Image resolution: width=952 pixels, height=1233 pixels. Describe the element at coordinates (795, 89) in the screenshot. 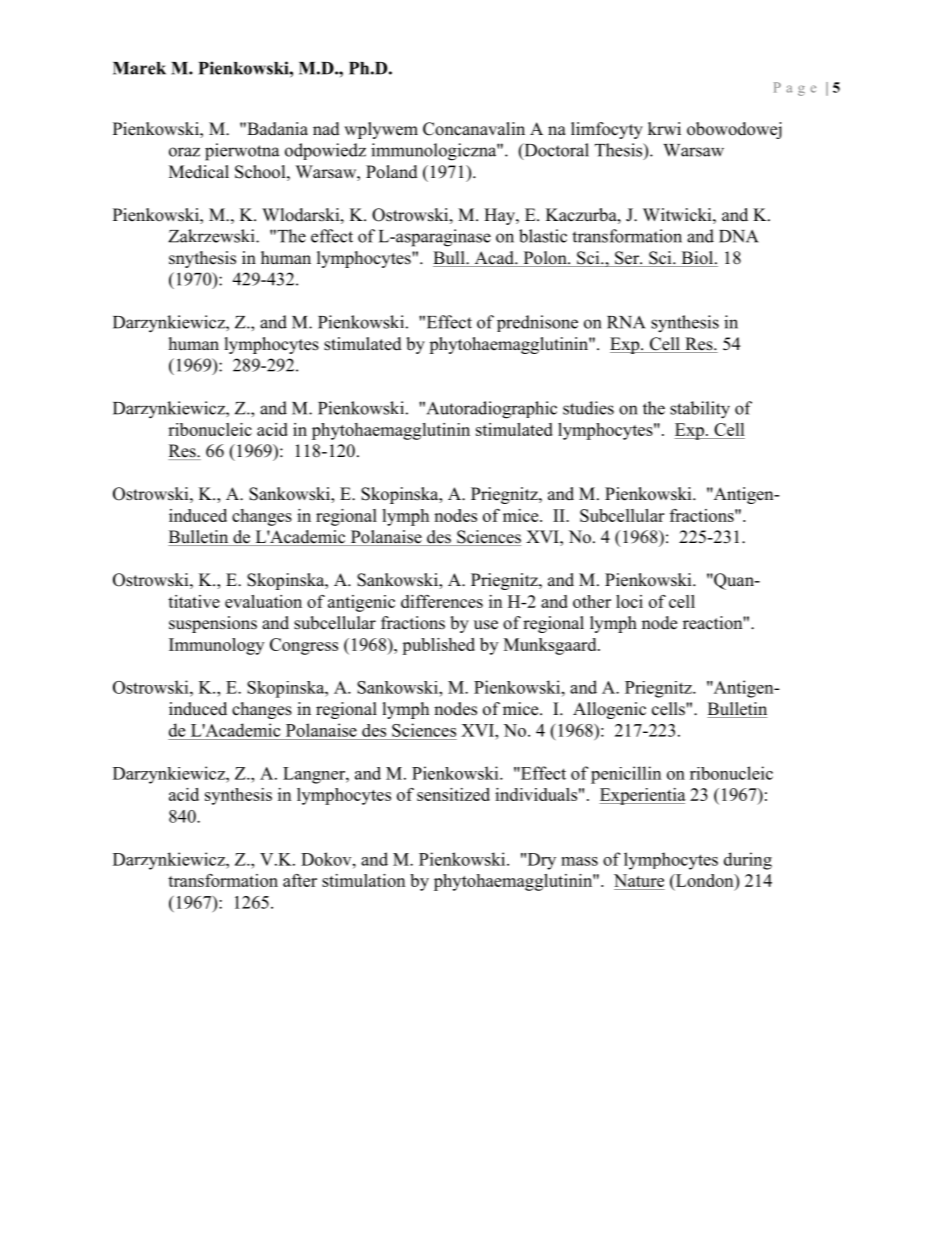

I see `Page` at that location.
